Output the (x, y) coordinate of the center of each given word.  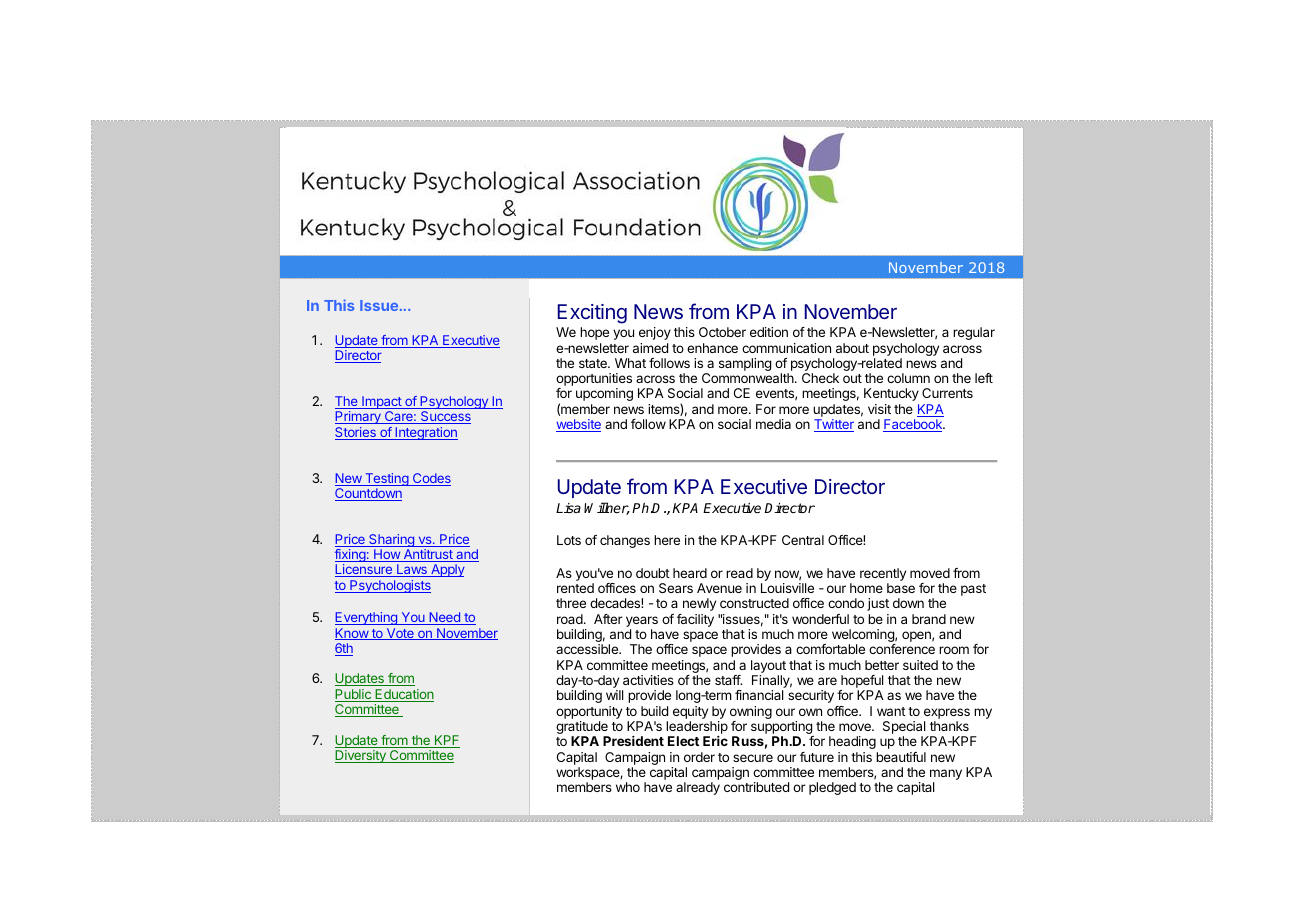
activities (648, 680)
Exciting (592, 314)
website (578, 425)
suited (920, 665)
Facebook (914, 425)
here (667, 540)
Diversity (361, 756)
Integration (425, 433)
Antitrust (428, 555)
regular (974, 333)
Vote (400, 634)
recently (883, 574)
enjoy (655, 333)
